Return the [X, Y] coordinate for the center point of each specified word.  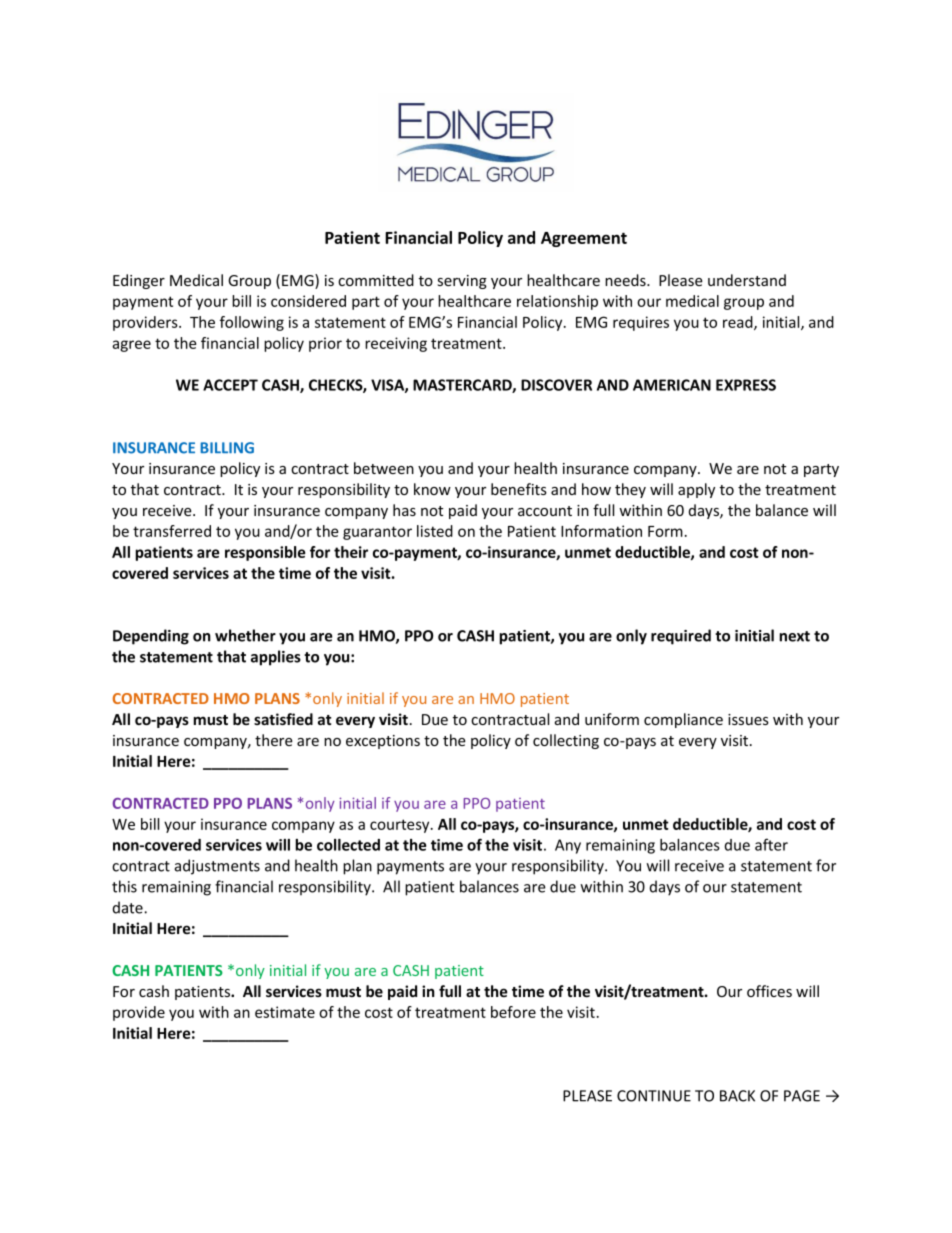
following [252, 323]
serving [462, 282]
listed [435, 531]
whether [245, 635]
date [129, 907]
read [739, 323]
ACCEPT [230, 385]
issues [748, 719]
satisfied [283, 719]
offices [769, 991]
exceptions [383, 742]
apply [696, 490]
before [513, 1012]
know [432, 489]
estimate [285, 1012]
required [681, 637]
